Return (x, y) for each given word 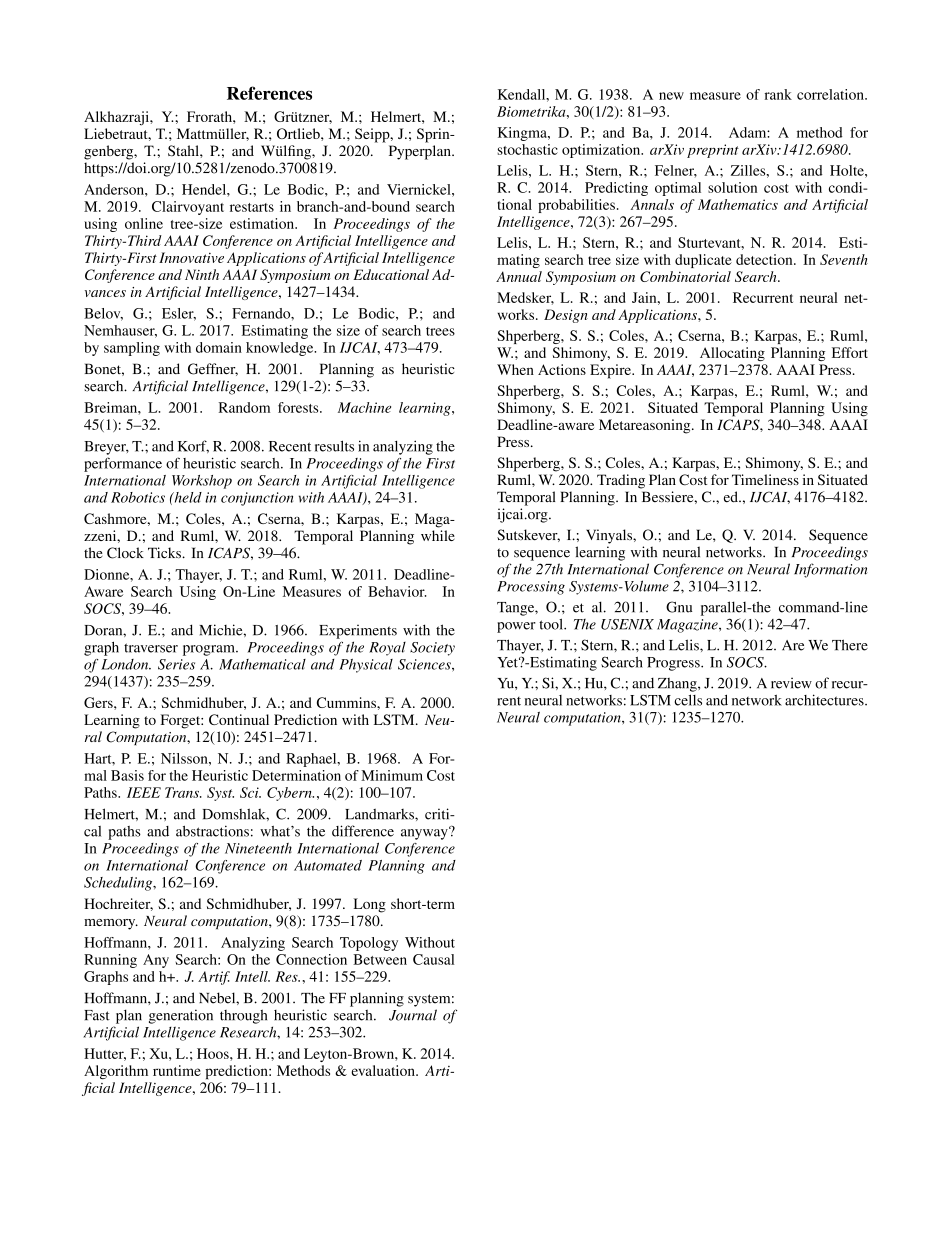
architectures (825, 700)
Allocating (732, 354)
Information (831, 570)
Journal (413, 1015)
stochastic (527, 149)
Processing (531, 588)
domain (219, 347)
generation (181, 1016)
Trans (183, 792)
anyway (425, 833)
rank (778, 94)
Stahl (184, 150)
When (515, 369)
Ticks (165, 552)
